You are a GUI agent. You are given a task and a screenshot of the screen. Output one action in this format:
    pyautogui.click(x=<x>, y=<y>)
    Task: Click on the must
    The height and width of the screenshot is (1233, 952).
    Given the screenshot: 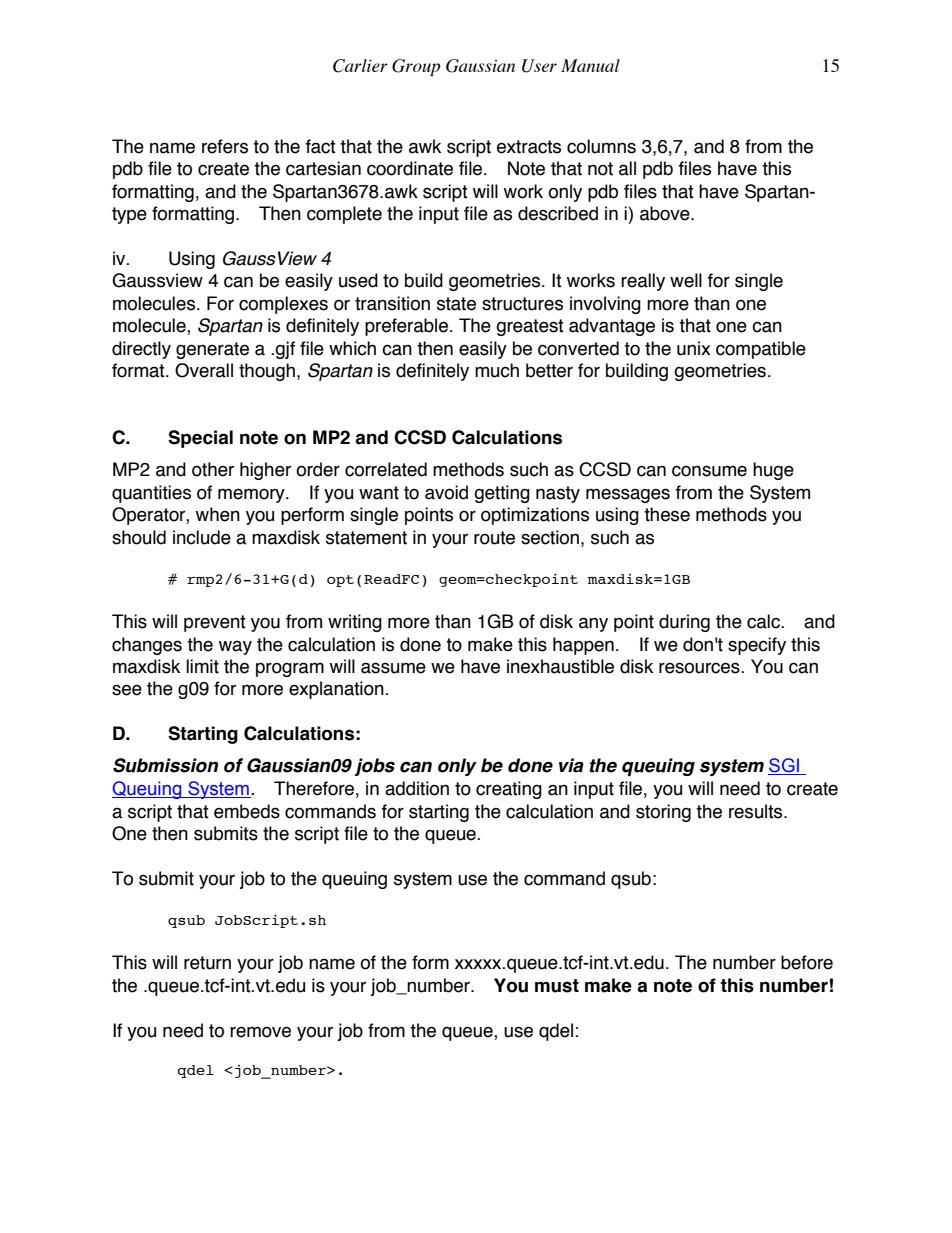 What is the action you would take?
    pyautogui.click(x=557, y=986)
